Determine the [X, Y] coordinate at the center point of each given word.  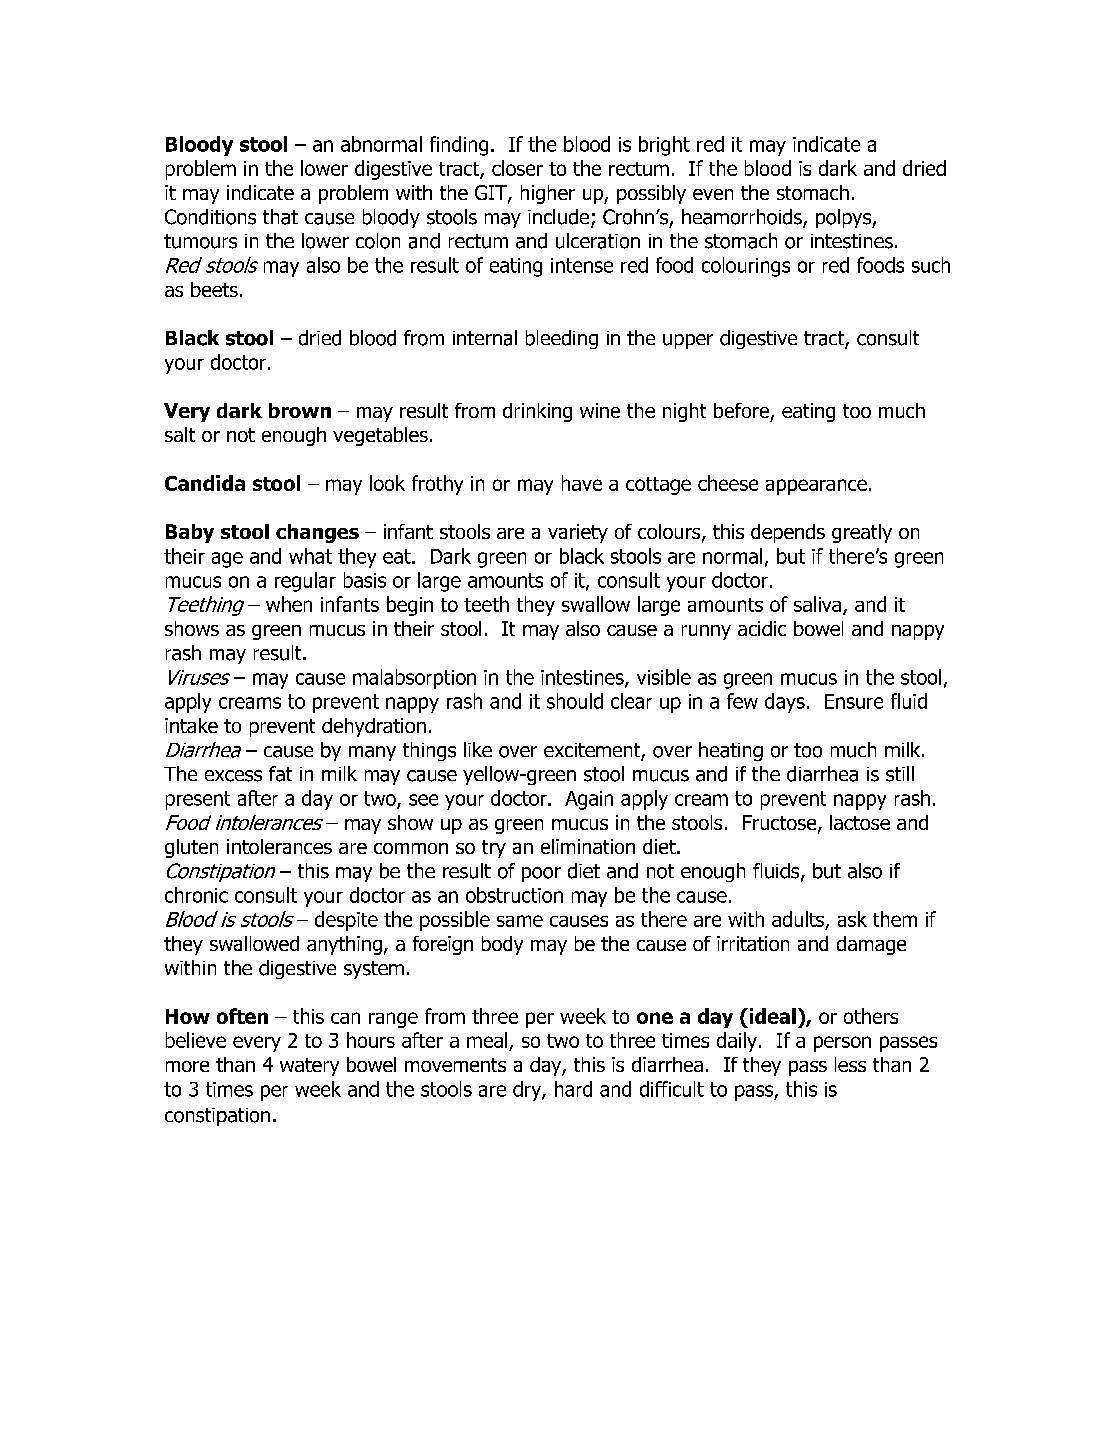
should [575, 701]
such [931, 265]
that [280, 217]
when [289, 604]
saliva [819, 605]
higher [548, 194]
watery [309, 1067]
